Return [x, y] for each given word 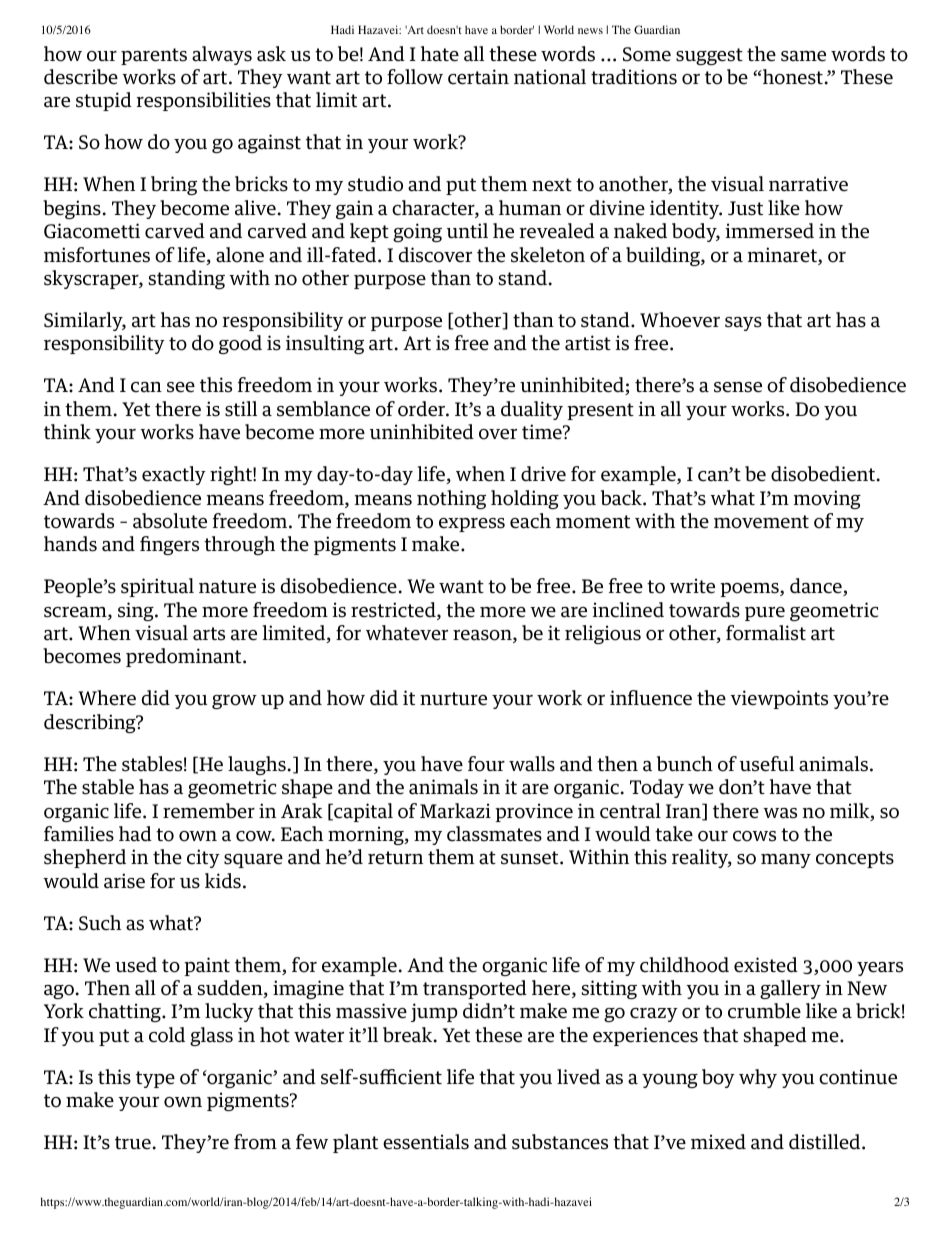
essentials [426, 1142]
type [155, 1079]
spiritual [157, 587]
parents [154, 56]
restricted [394, 611]
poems [750, 590]
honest [792, 77]
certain [478, 77]
